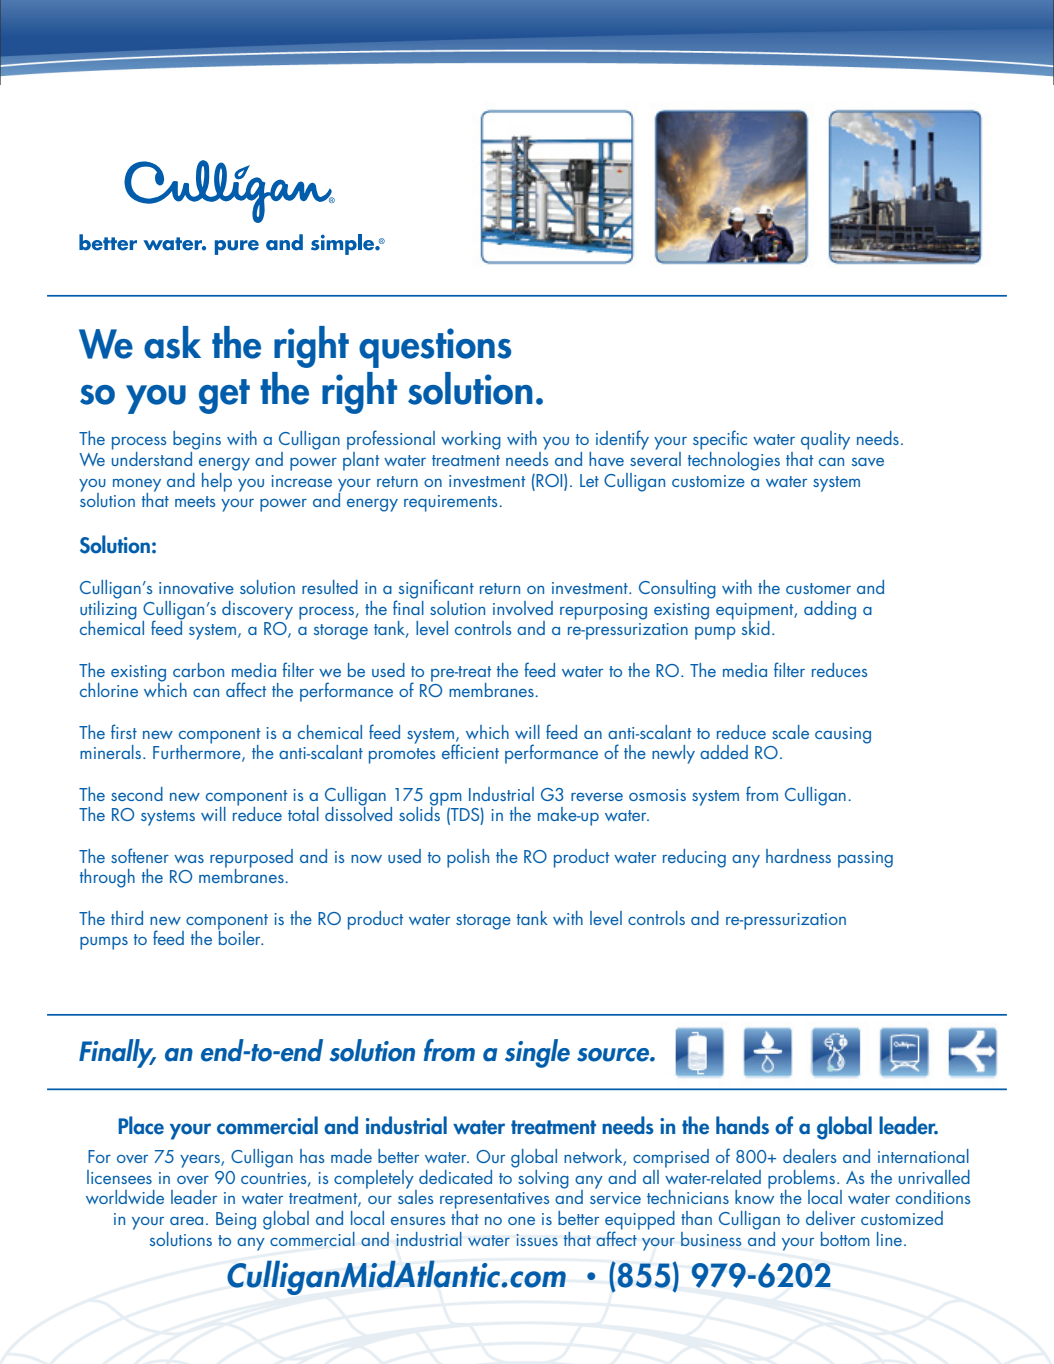 The width and height of the screenshot is (1054, 1364). Describe the element at coordinates (494, 1200) in the screenshot. I see `representatives` at that location.
